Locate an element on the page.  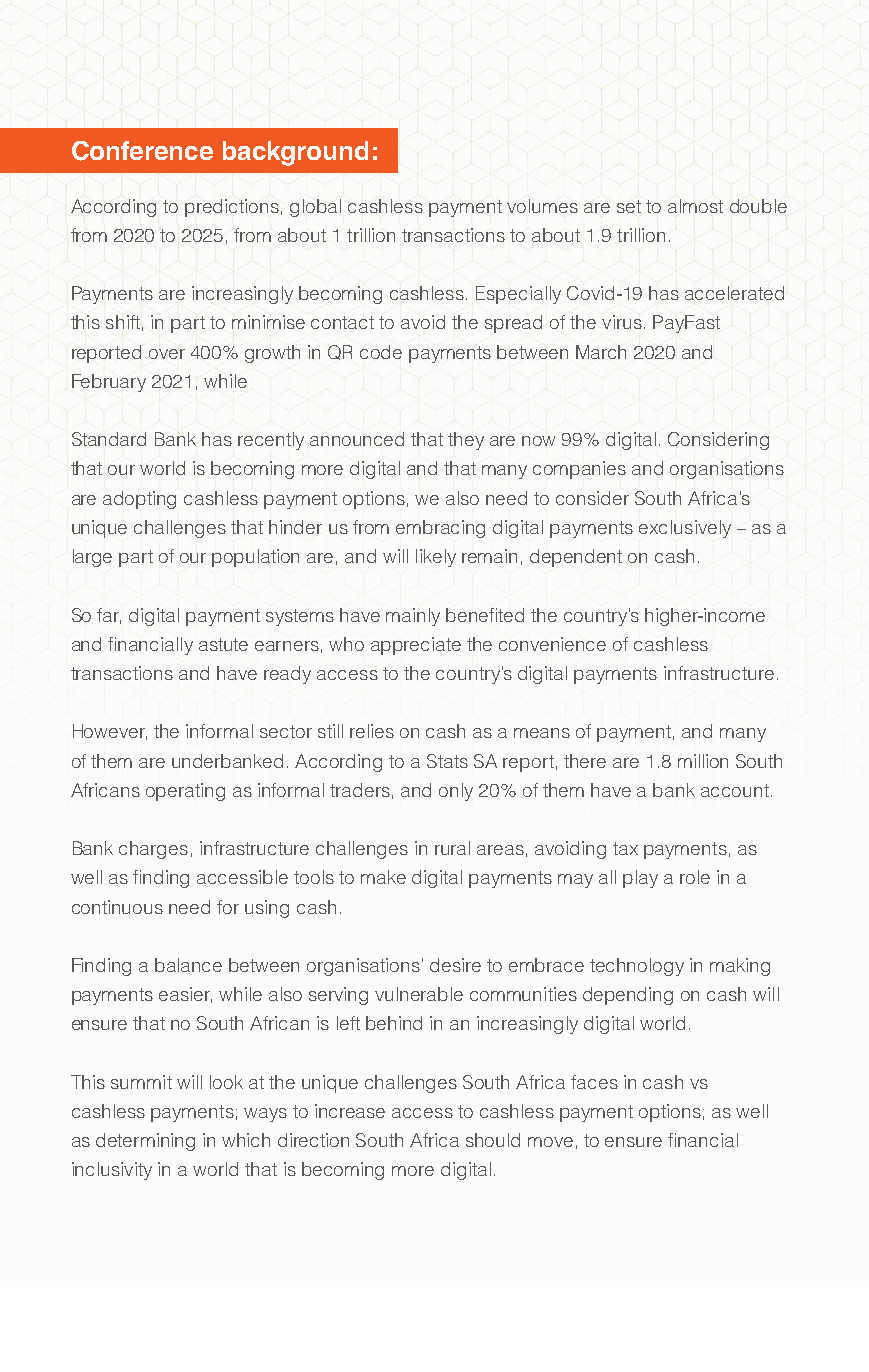
adopting is located at coordinates (139, 500).
